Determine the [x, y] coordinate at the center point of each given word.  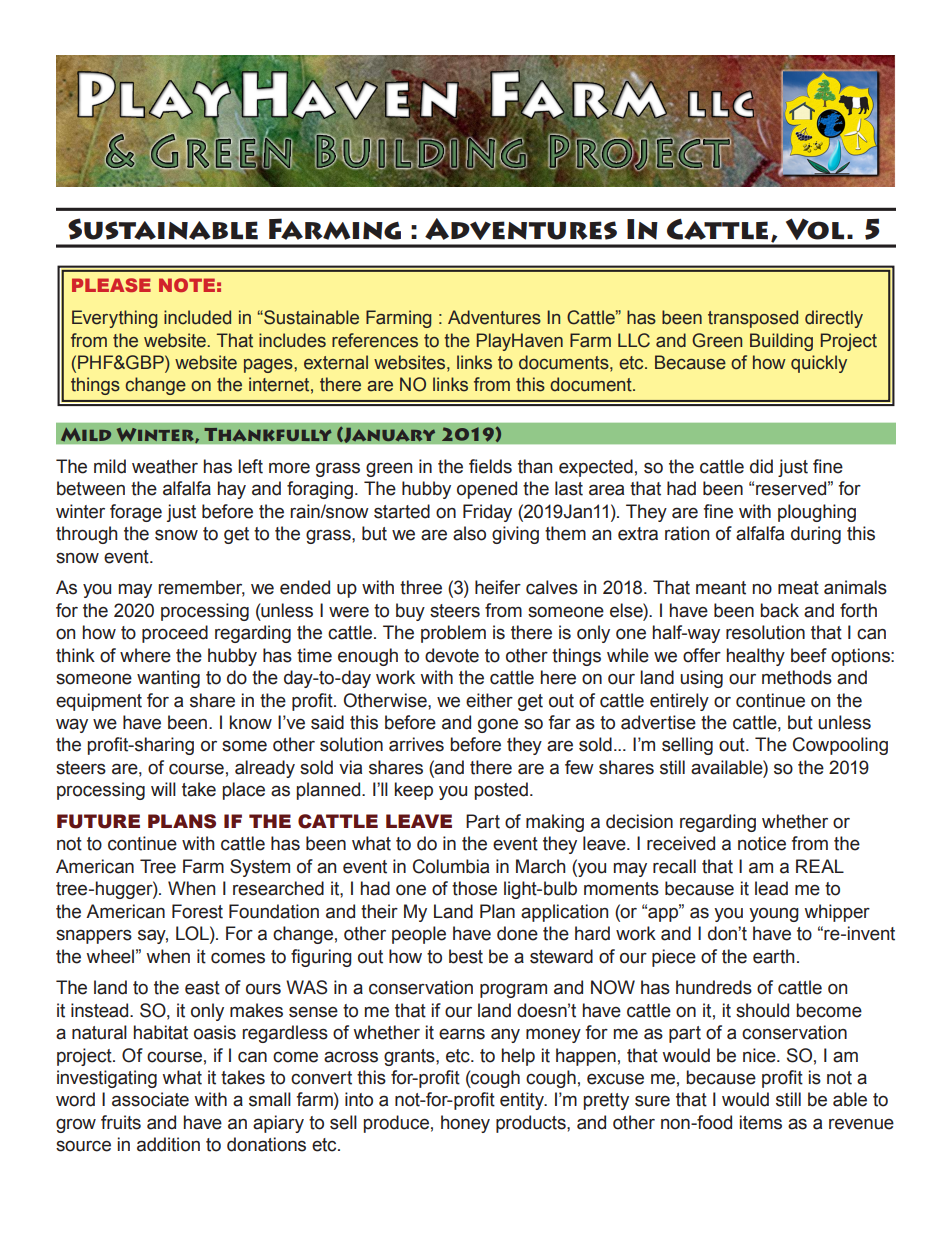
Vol [815, 229]
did [761, 466]
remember [201, 588]
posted [501, 791]
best [466, 956]
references [375, 340]
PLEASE [111, 285]
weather [165, 466]
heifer [498, 587]
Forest [197, 911]
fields [490, 466]
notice [762, 843]
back [779, 610]
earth [773, 956]
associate [150, 1099]
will [163, 789]
